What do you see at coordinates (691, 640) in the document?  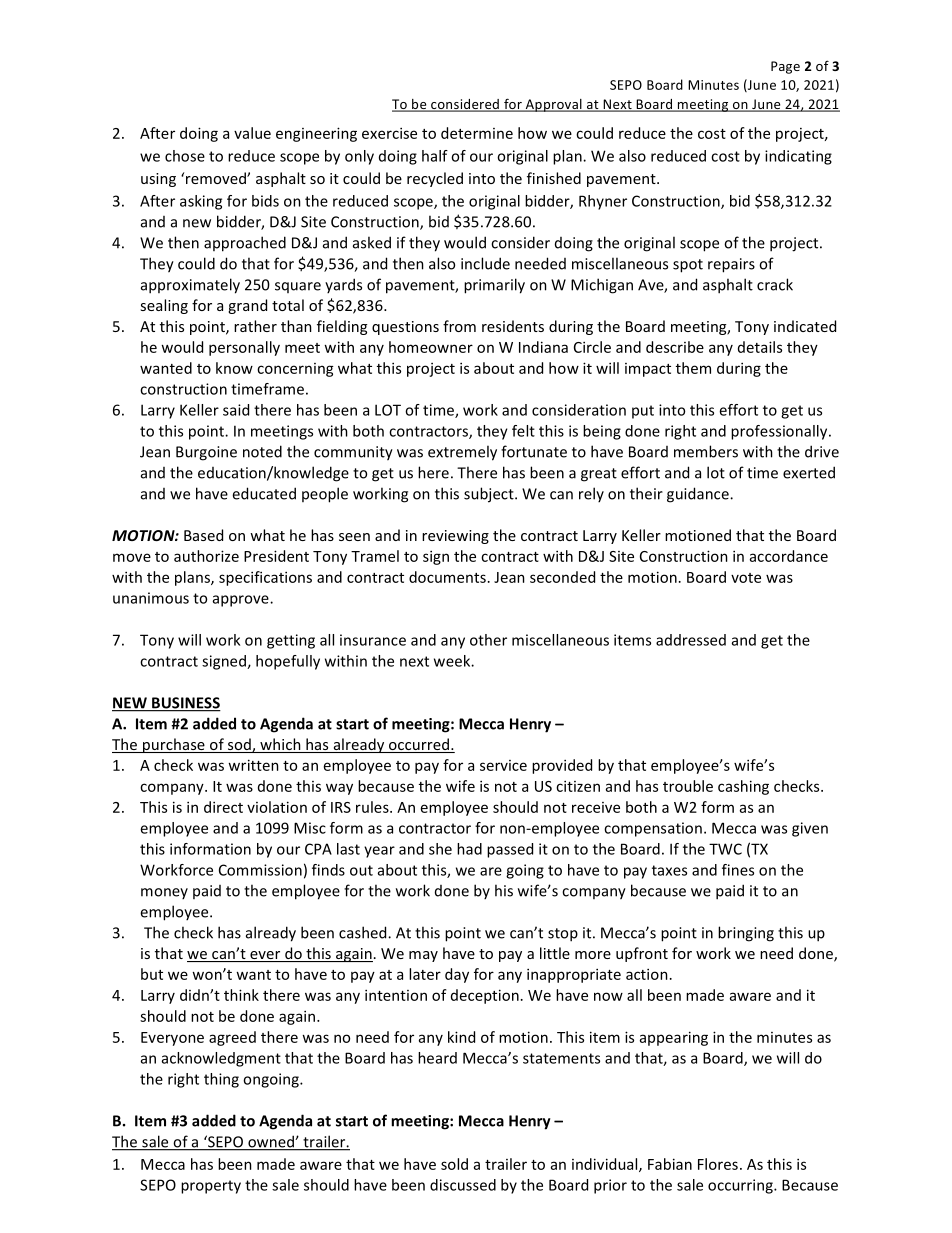 I see `addressed` at bounding box center [691, 640].
